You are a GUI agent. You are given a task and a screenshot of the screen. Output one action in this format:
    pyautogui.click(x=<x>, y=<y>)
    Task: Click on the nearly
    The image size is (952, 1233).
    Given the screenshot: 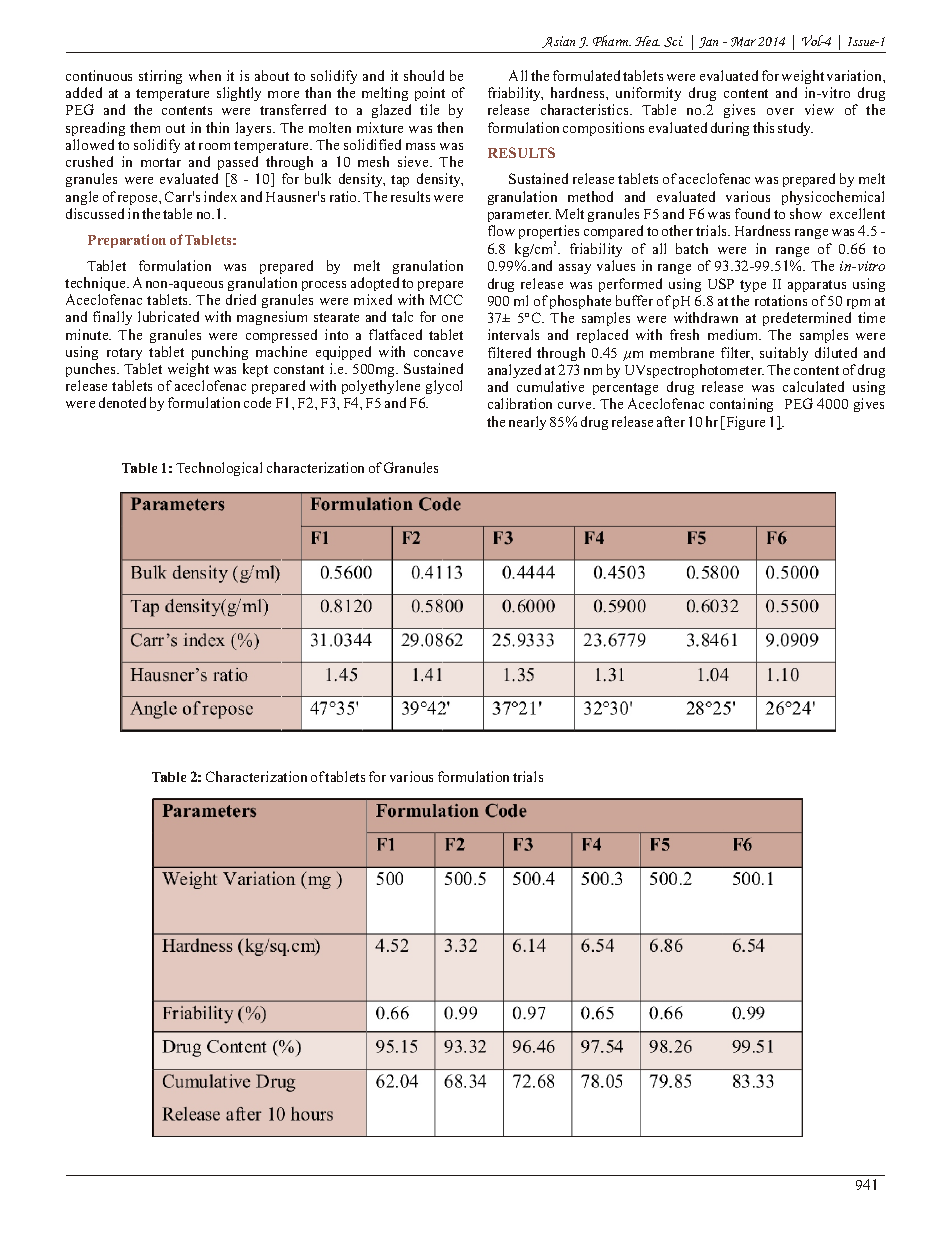 What is the action you would take?
    pyautogui.click(x=527, y=423)
